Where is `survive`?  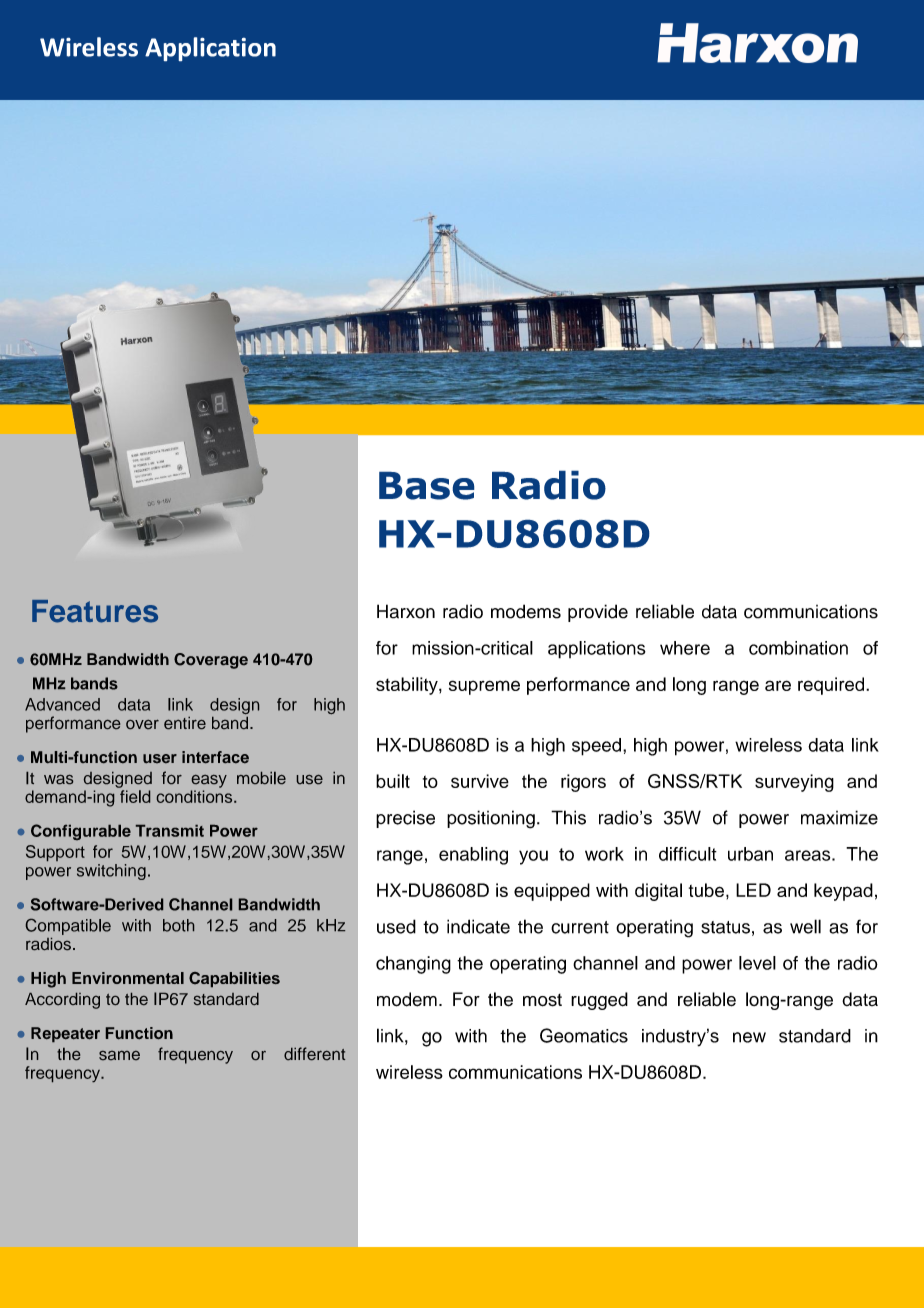
survive is located at coordinates (480, 781).
